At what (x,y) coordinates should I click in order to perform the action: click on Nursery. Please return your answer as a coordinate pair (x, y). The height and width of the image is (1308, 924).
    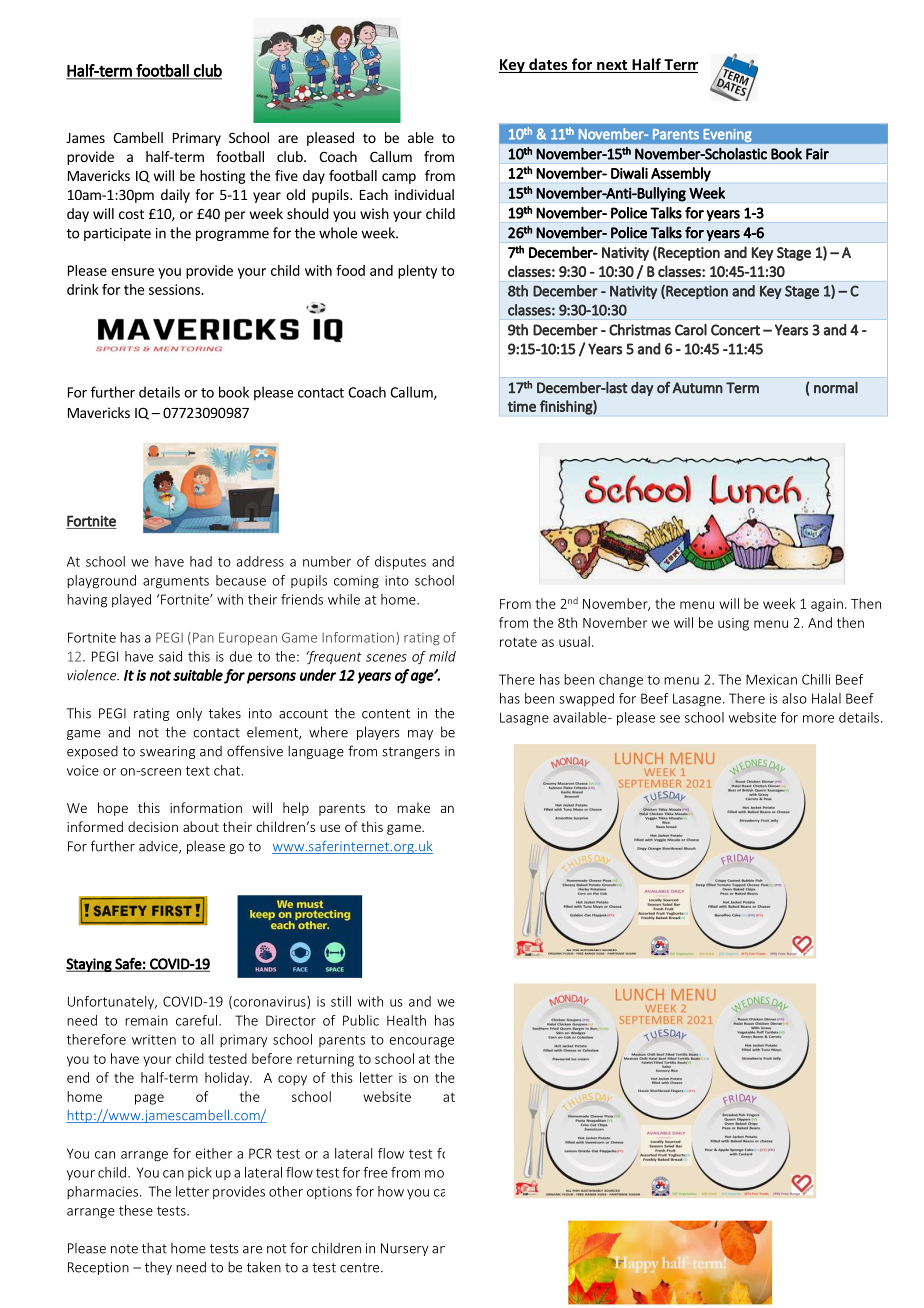
    Looking at the image, I should click on (404, 1249).
